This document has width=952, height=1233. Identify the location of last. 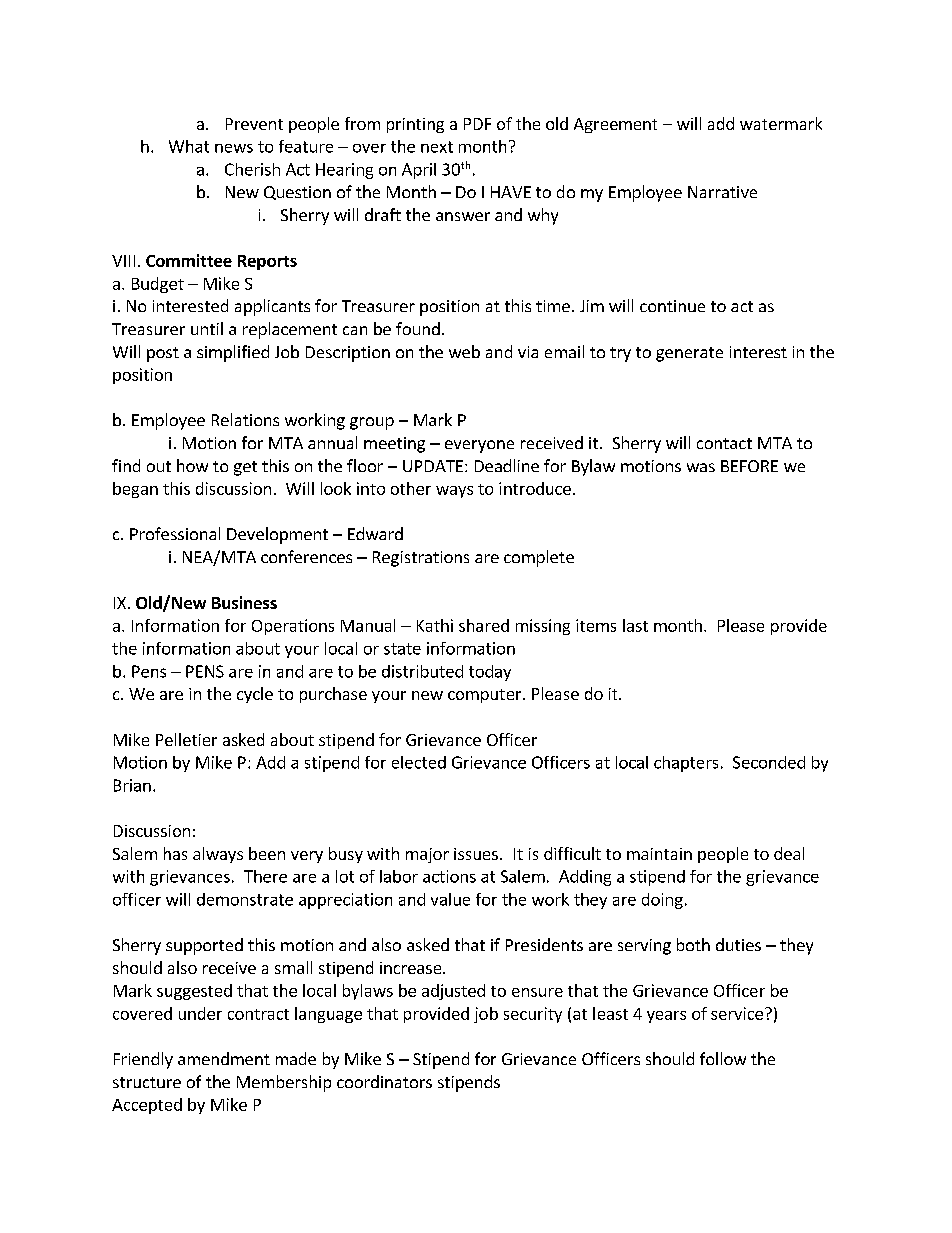
(635, 625).
